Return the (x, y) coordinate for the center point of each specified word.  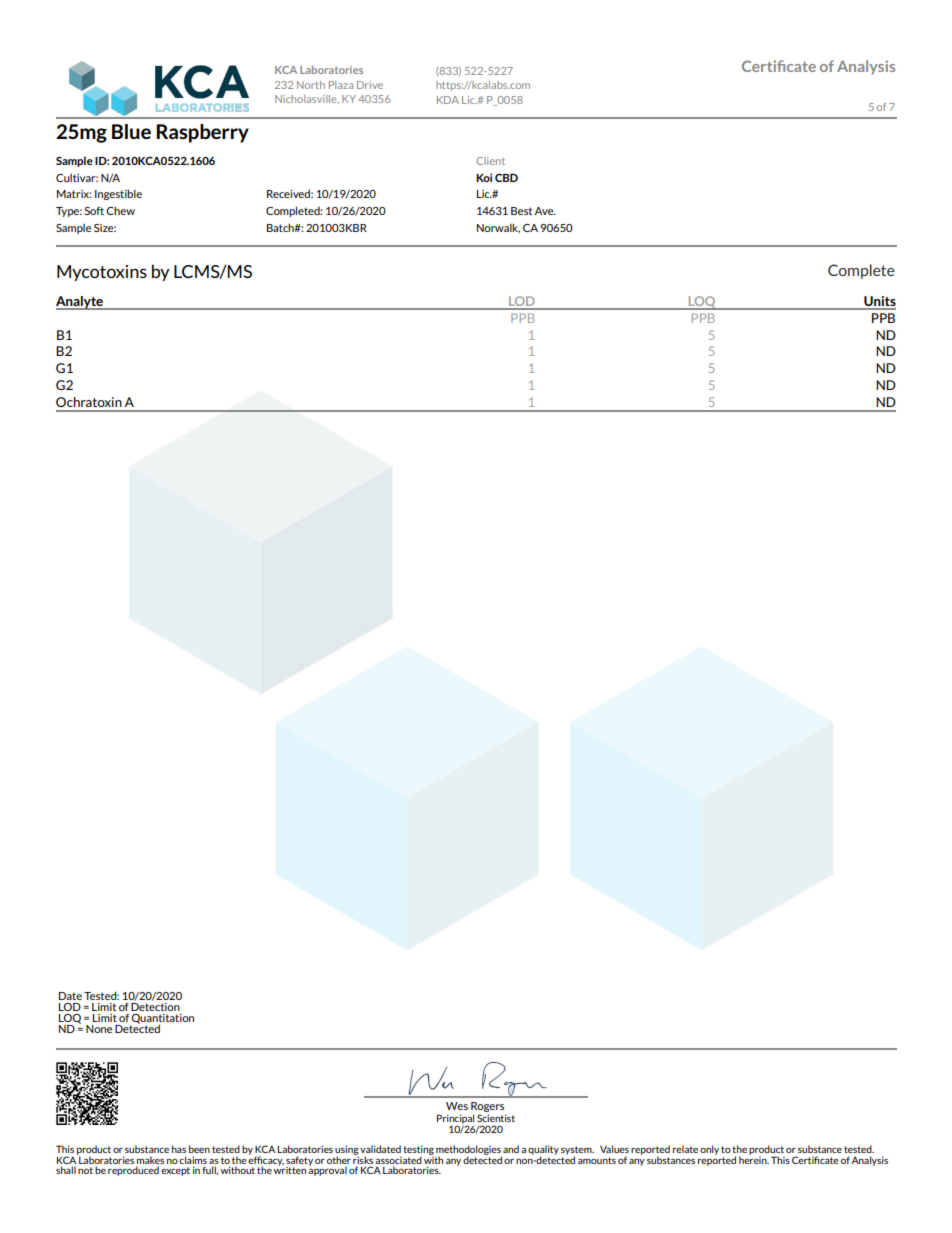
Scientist (496, 1118)
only (709, 1150)
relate (685, 1149)
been (199, 1149)
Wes (457, 1106)
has (179, 1149)
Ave (545, 211)
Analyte (80, 303)
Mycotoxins (102, 273)
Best (521, 211)
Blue (131, 131)
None (99, 1029)
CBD (506, 178)
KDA (448, 100)
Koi (484, 177)
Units (879, 302)
